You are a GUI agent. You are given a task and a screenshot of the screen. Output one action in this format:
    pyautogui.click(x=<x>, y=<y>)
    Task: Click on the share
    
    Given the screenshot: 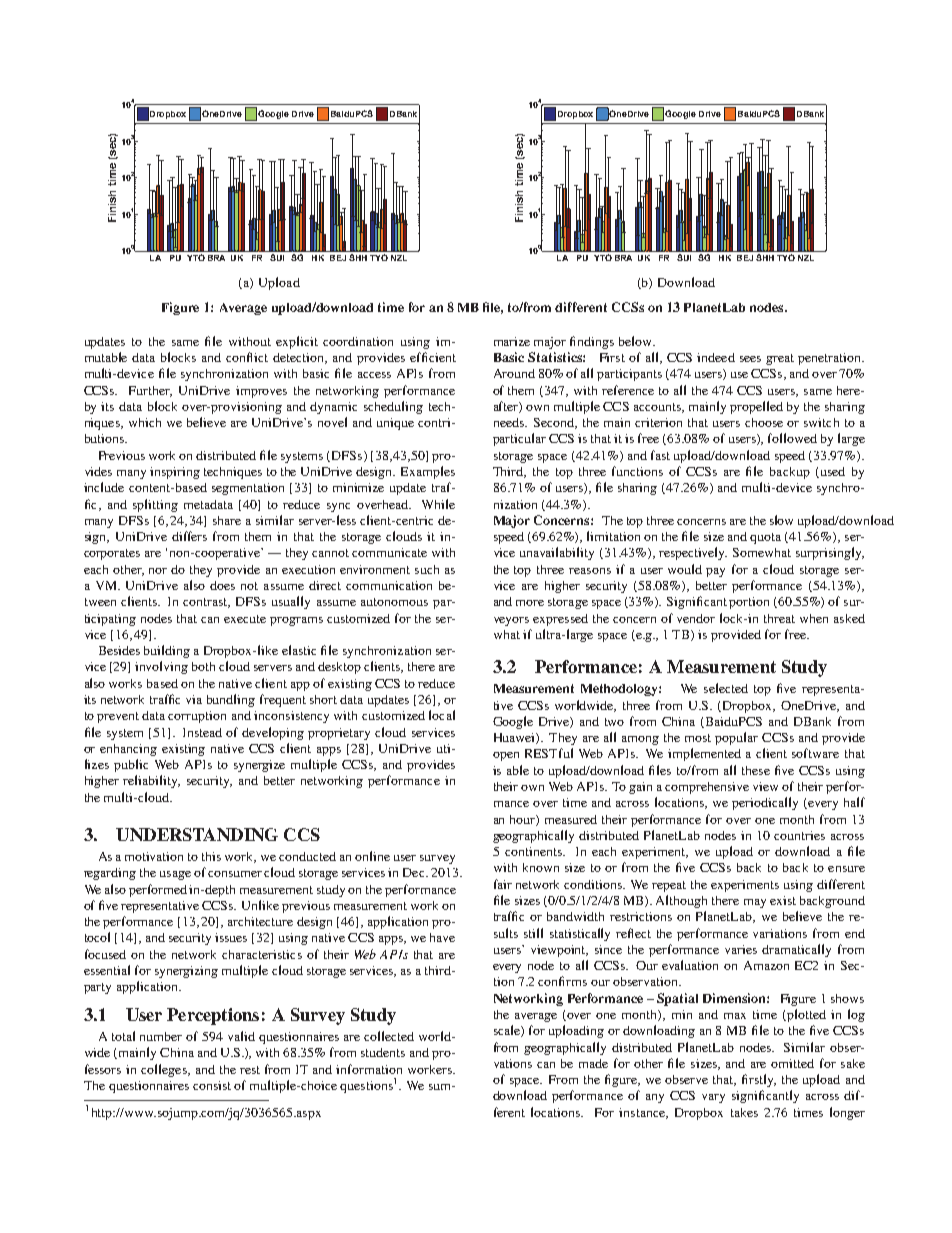 What is the action you would take?
    pyautogui.click(x=227, y=520)
